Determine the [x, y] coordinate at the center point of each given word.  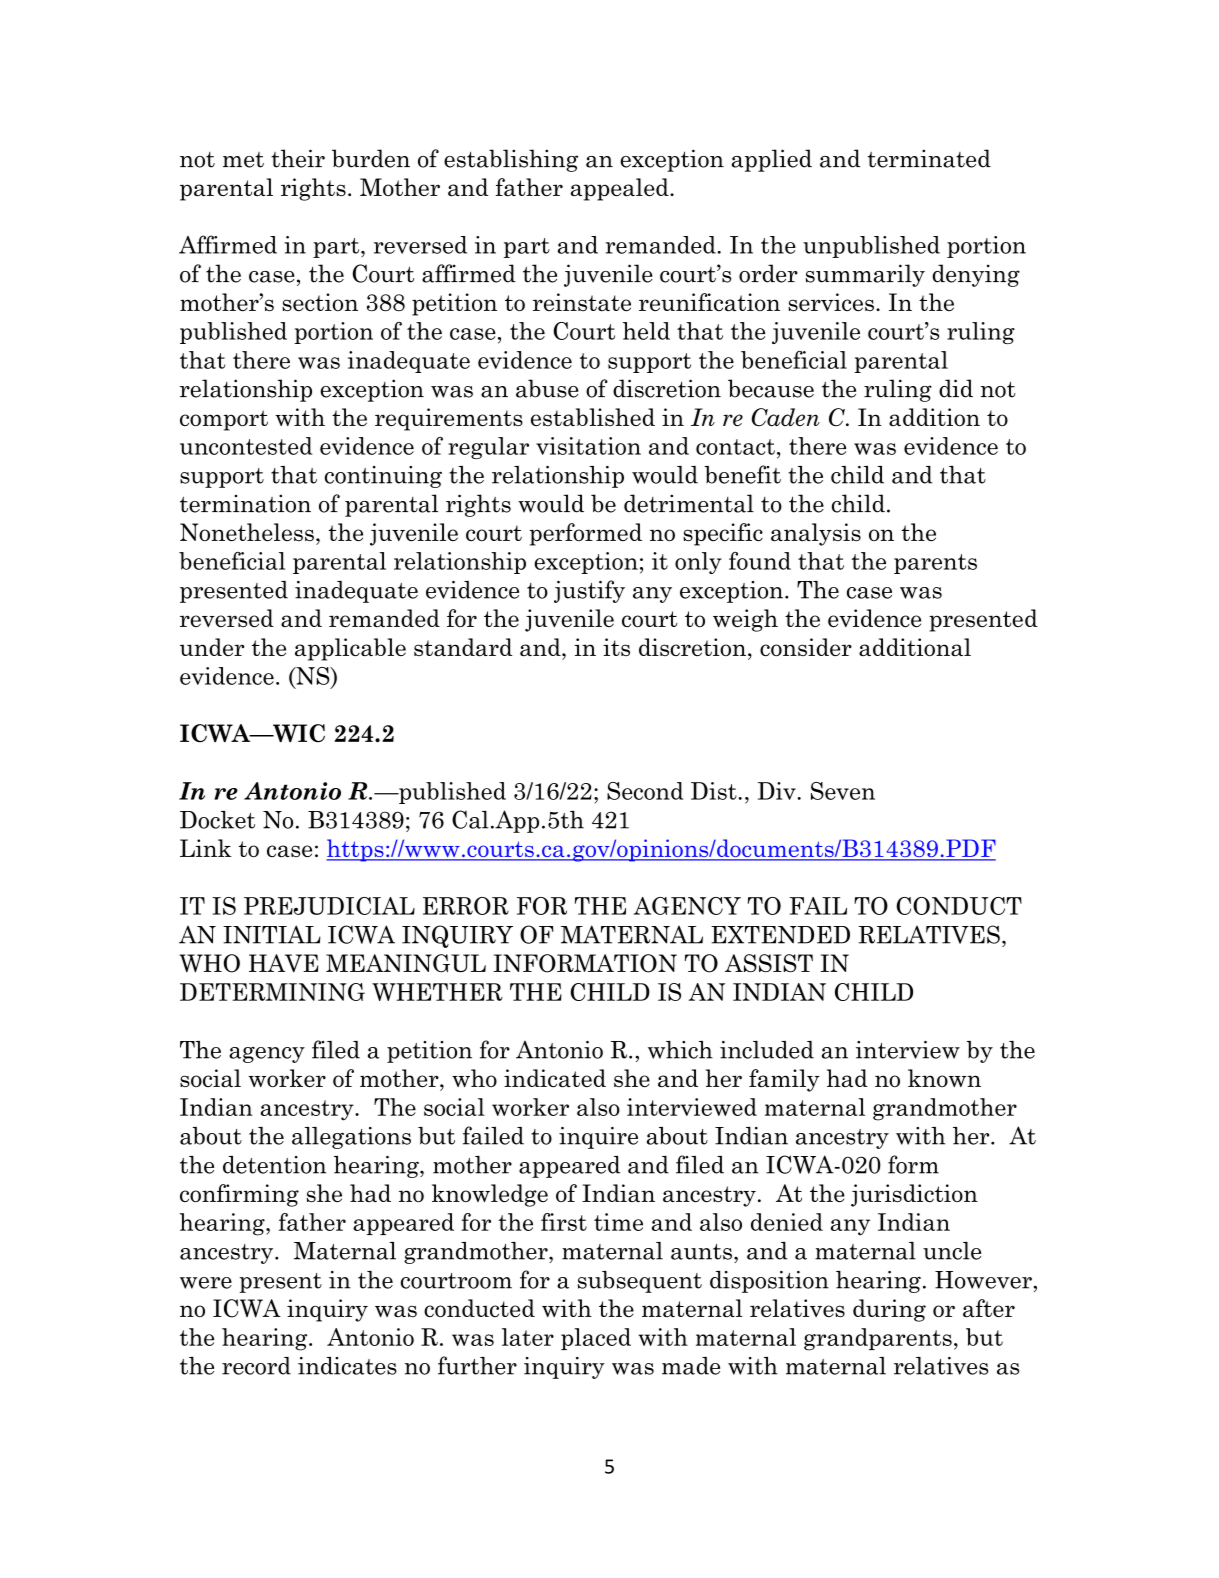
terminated [929, 158]
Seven [843, 791]
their [298, 158]
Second [645, 791]
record [256, 1366]
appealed [621, 189]
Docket [217, 820]
